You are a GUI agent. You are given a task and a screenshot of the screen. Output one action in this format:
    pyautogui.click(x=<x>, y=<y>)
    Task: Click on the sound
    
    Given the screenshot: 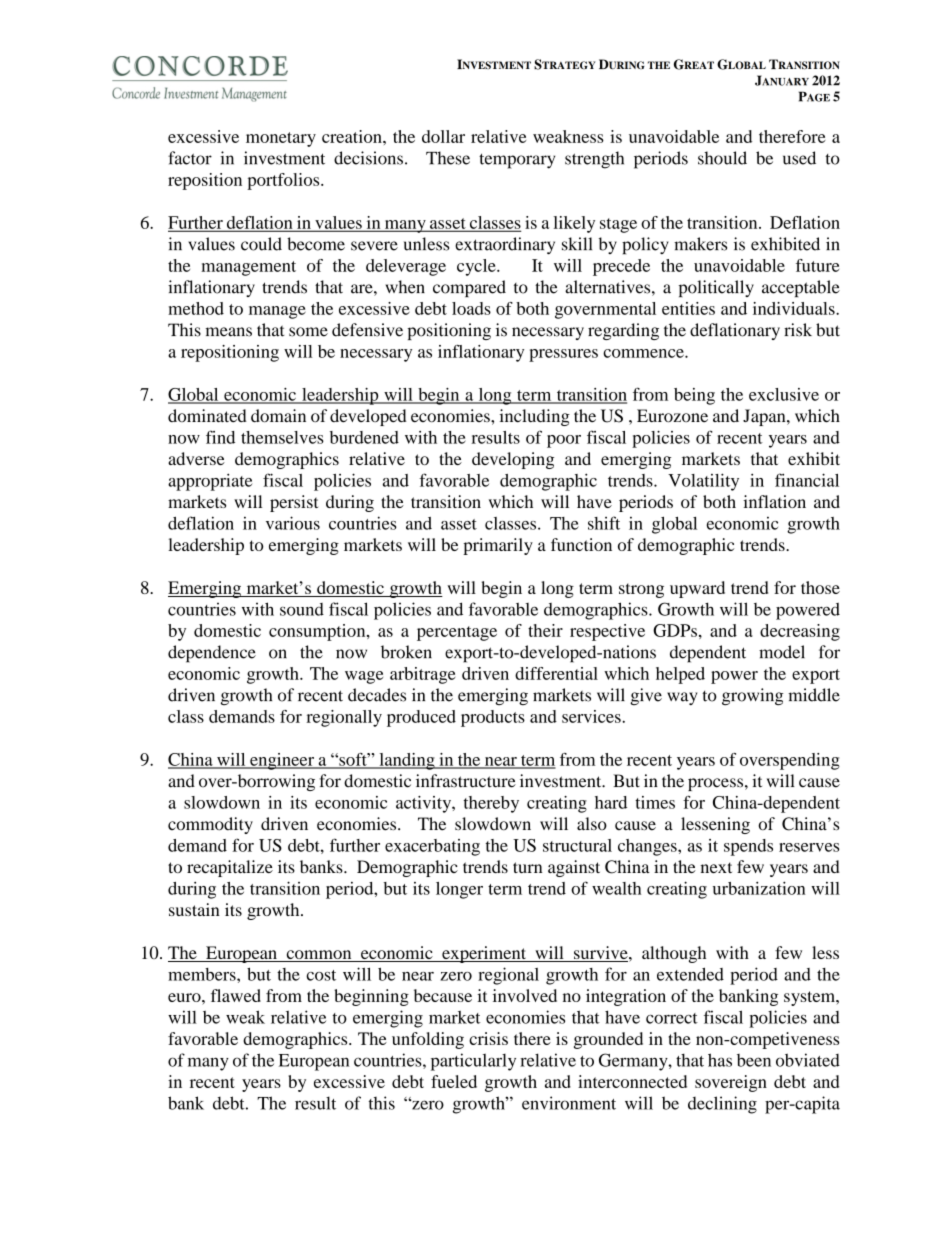 What is the action you would take?
    pyautogui.click(x=302, y=609)
